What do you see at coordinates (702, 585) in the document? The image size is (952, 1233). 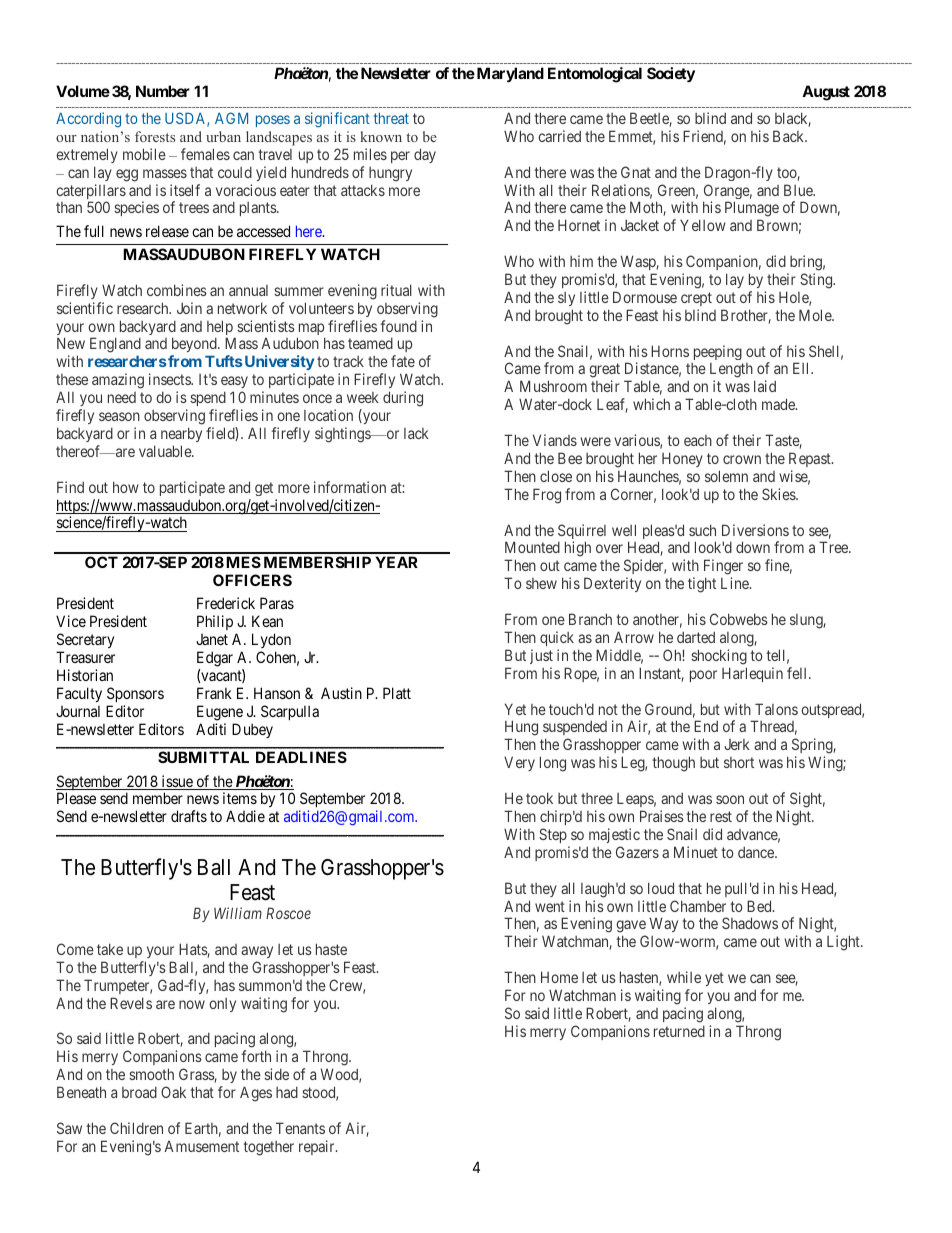 I see `tight` at bounding box center [702, 585].
